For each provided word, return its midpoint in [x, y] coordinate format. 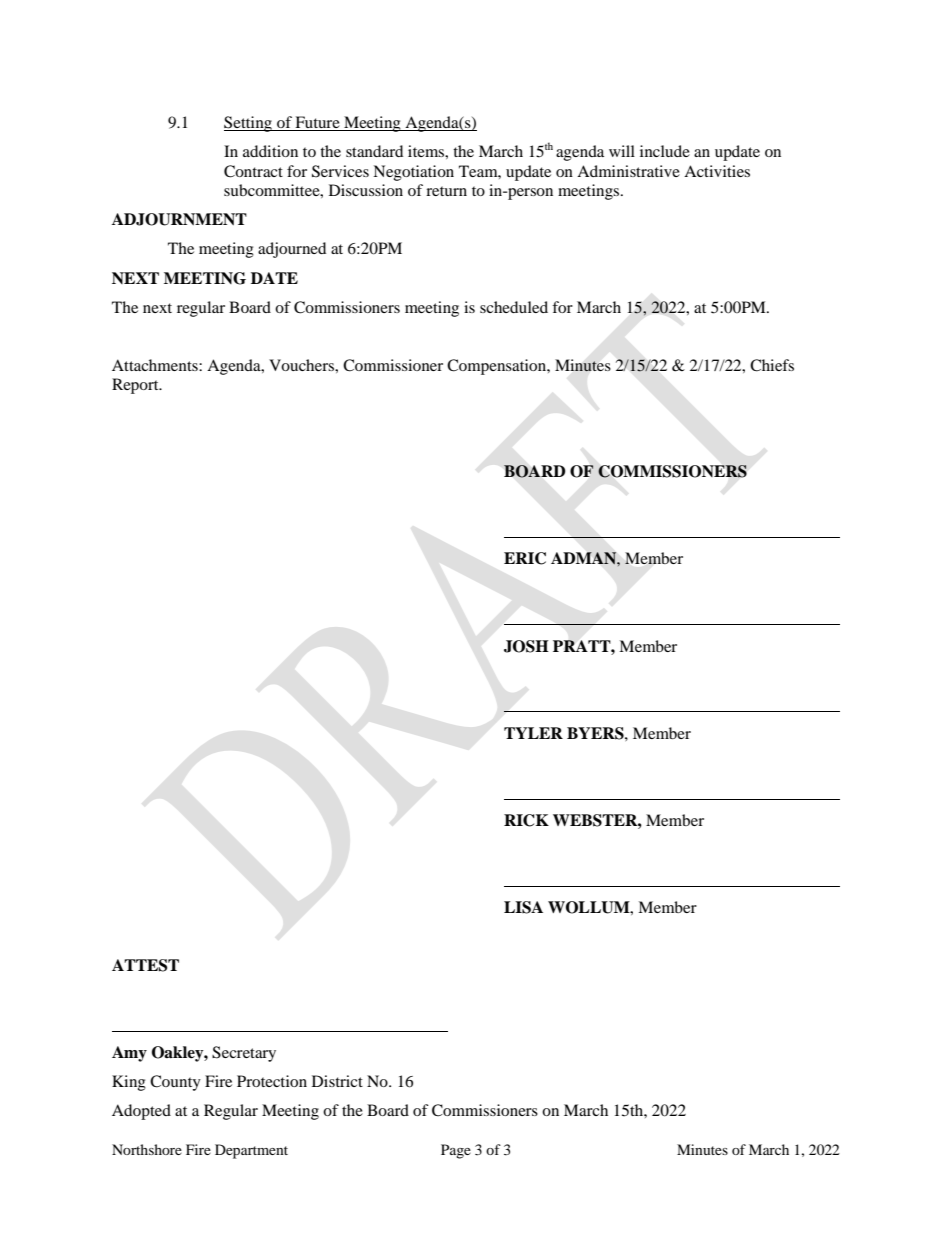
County [175, 1083]
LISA [523, 907]
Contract [253, 171]
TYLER [533, 733]
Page [456, 1151]
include [665, 151]
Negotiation [413, 173]
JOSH [526, 646]
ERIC [525, 558]
